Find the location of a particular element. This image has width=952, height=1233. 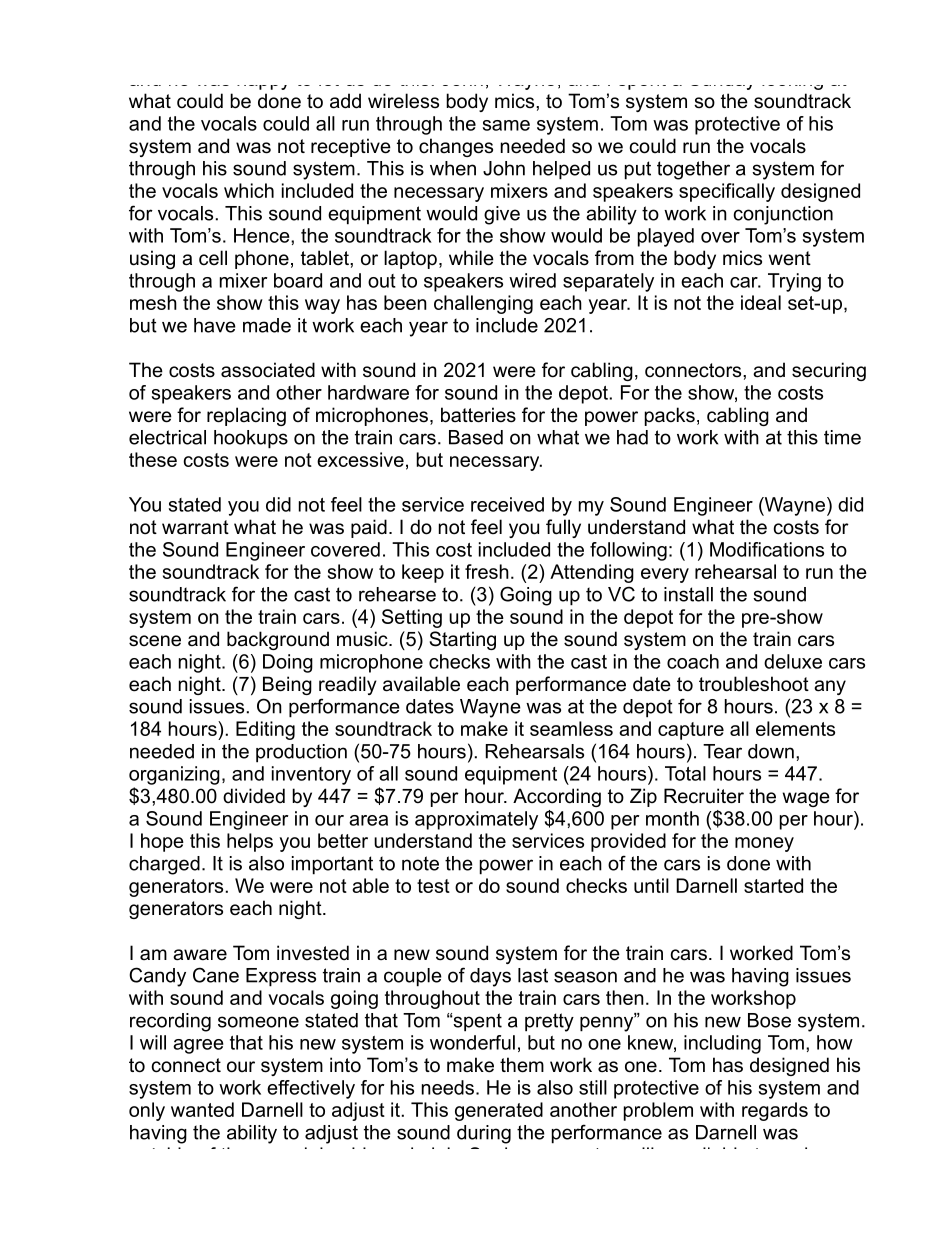

which is located at coordinates (249, 190).
